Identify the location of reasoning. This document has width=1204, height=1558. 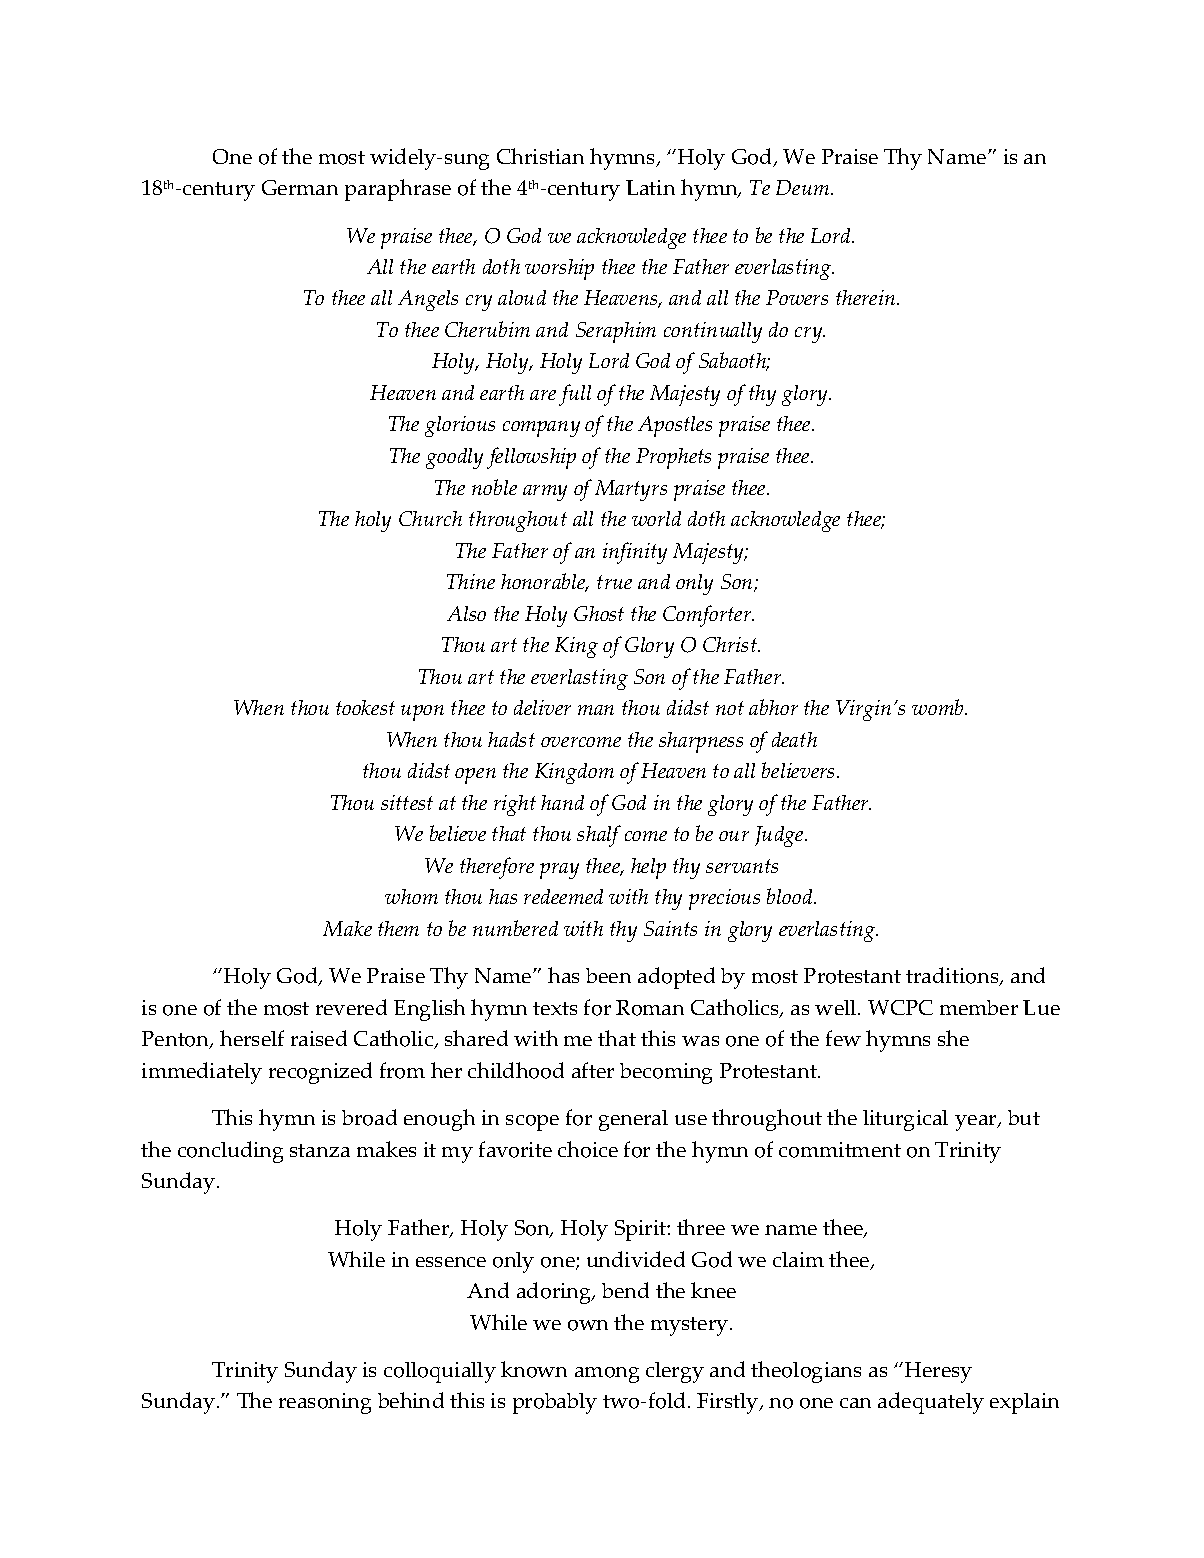
(325, 1403).
